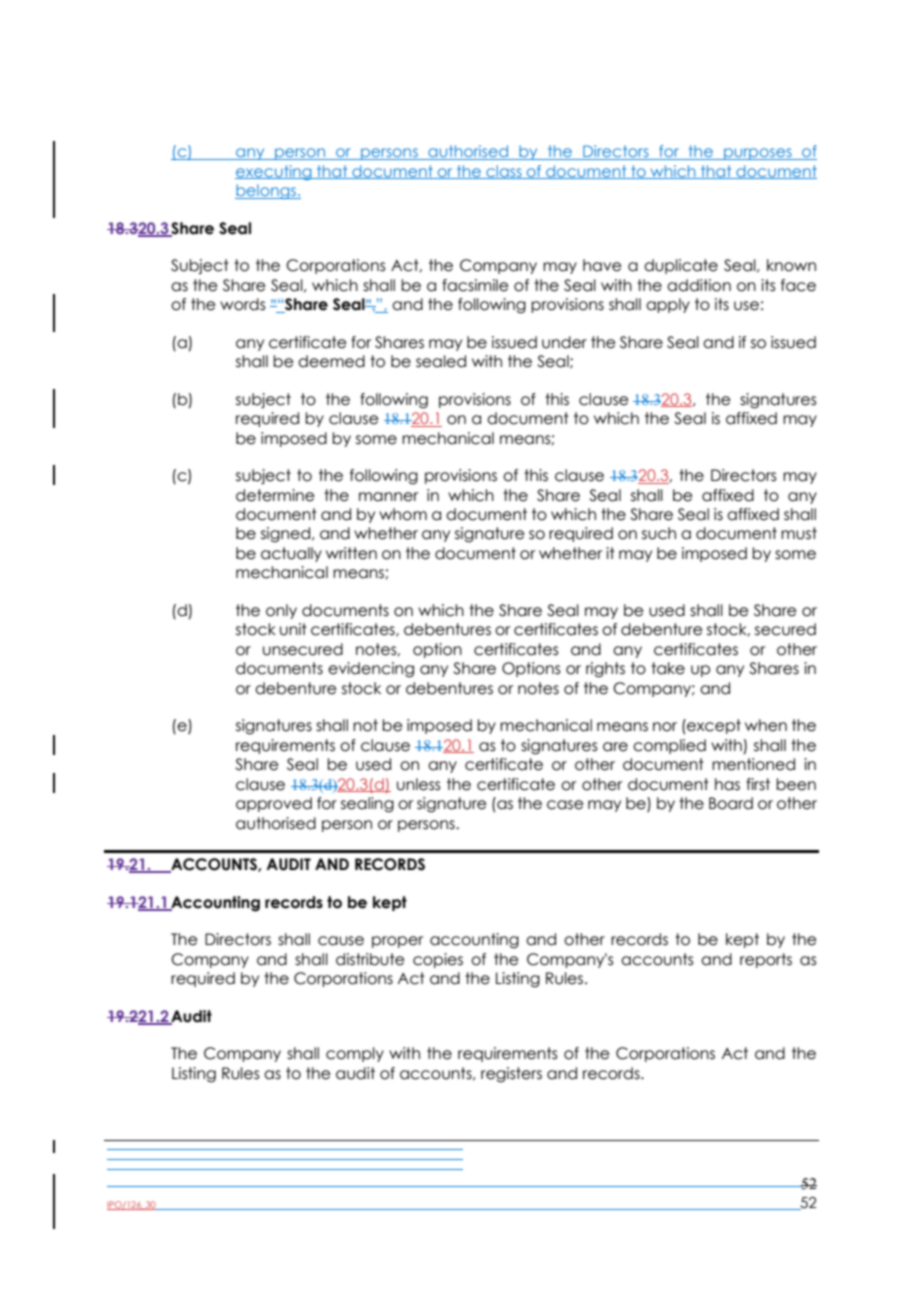 Image resolution: width=924 pixels, height=1308 pixels. Describe the element at coordinates (355, 1054) in the screenshot. I see `comply` at that location.
